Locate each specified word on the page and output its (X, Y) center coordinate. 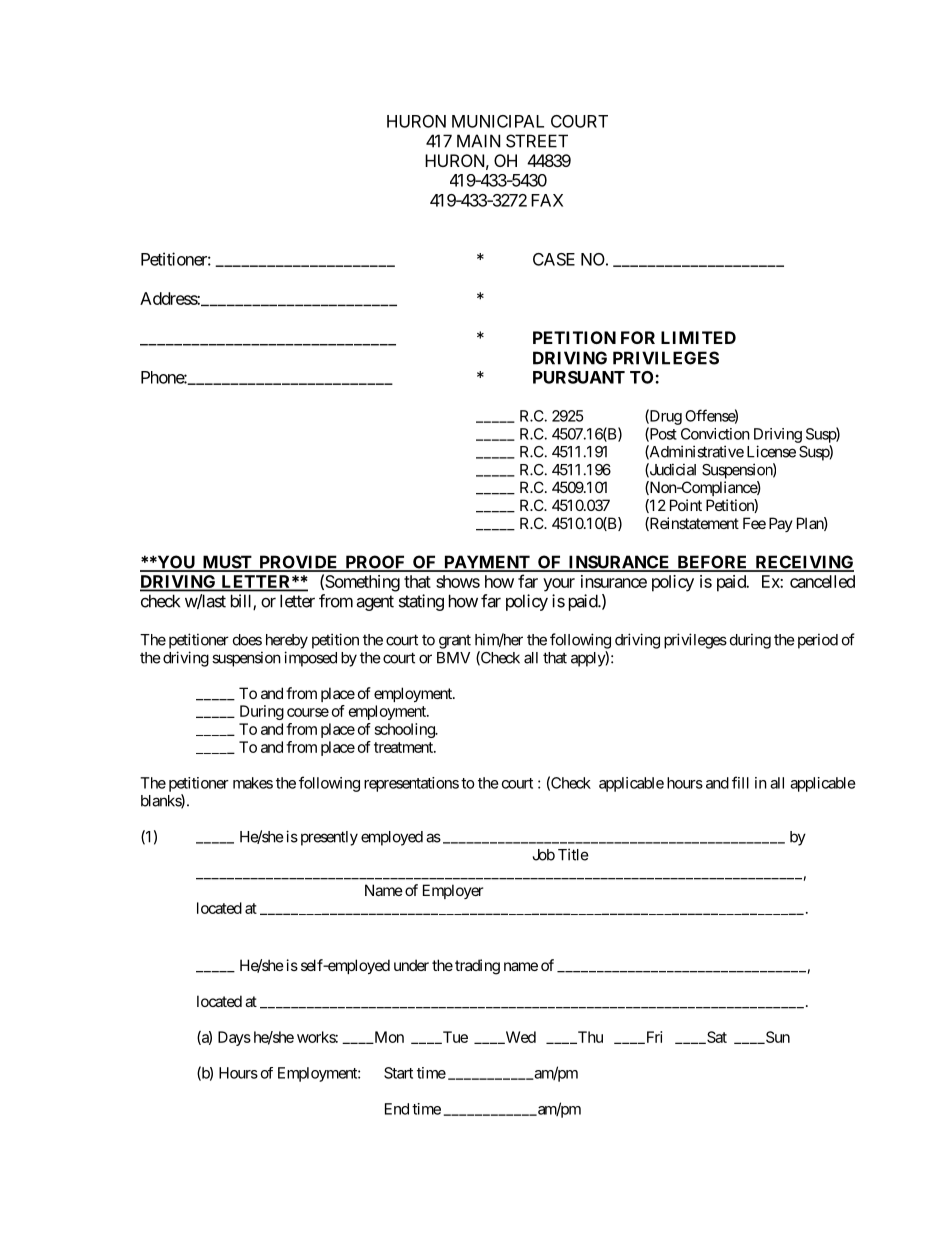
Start (398, 1073)
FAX (547, 200)
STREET (537, 141)
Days (234, 1038)
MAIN (478, 141)
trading (477, 967)
